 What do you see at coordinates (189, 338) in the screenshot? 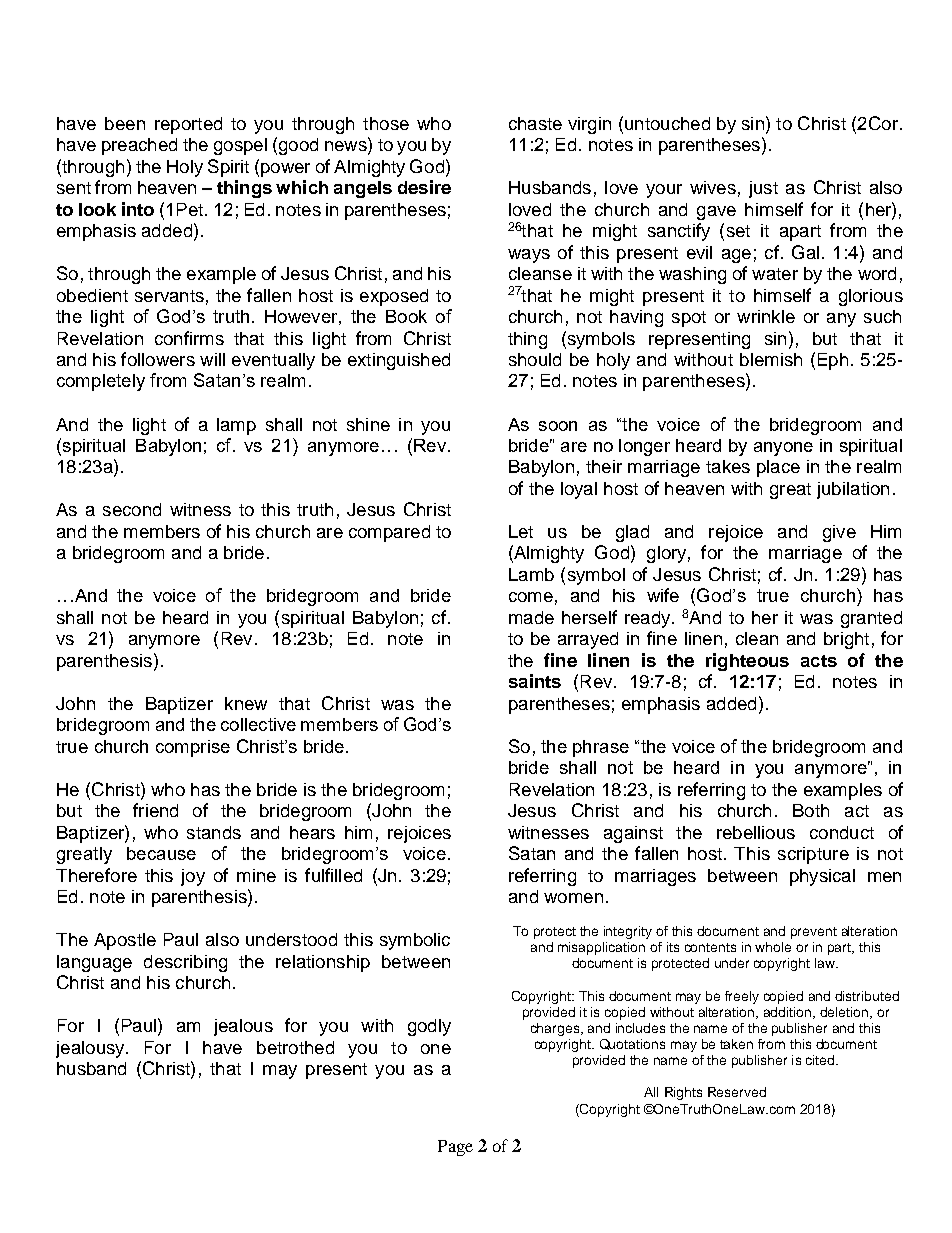
I see `confirms` at bounding box center [189, 338].
